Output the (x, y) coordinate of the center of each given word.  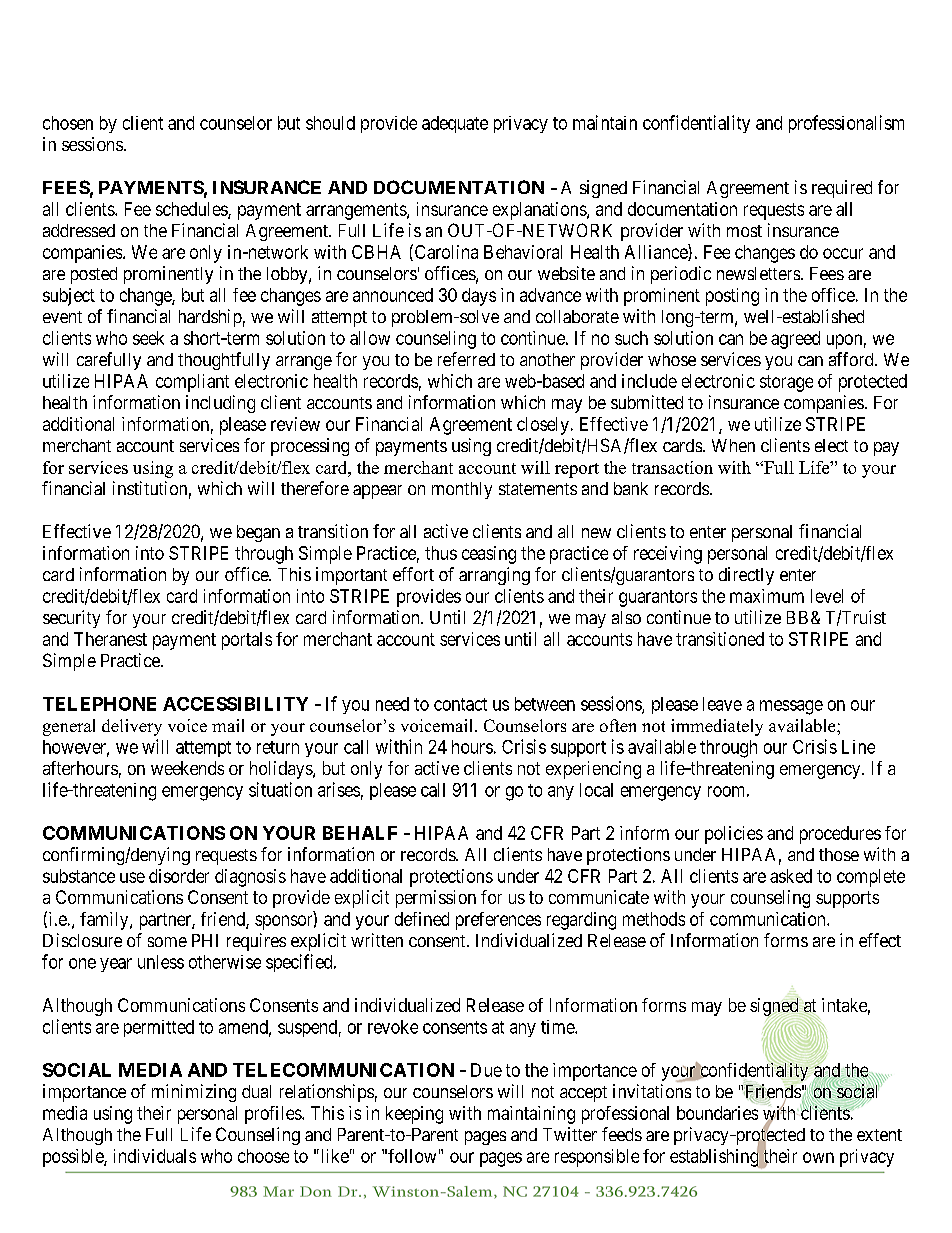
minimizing (194, 1093)
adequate (455, 124)
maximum (767, 596)
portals (247, 641)
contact (460, 704)
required (842, 189)
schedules (192, 210)
